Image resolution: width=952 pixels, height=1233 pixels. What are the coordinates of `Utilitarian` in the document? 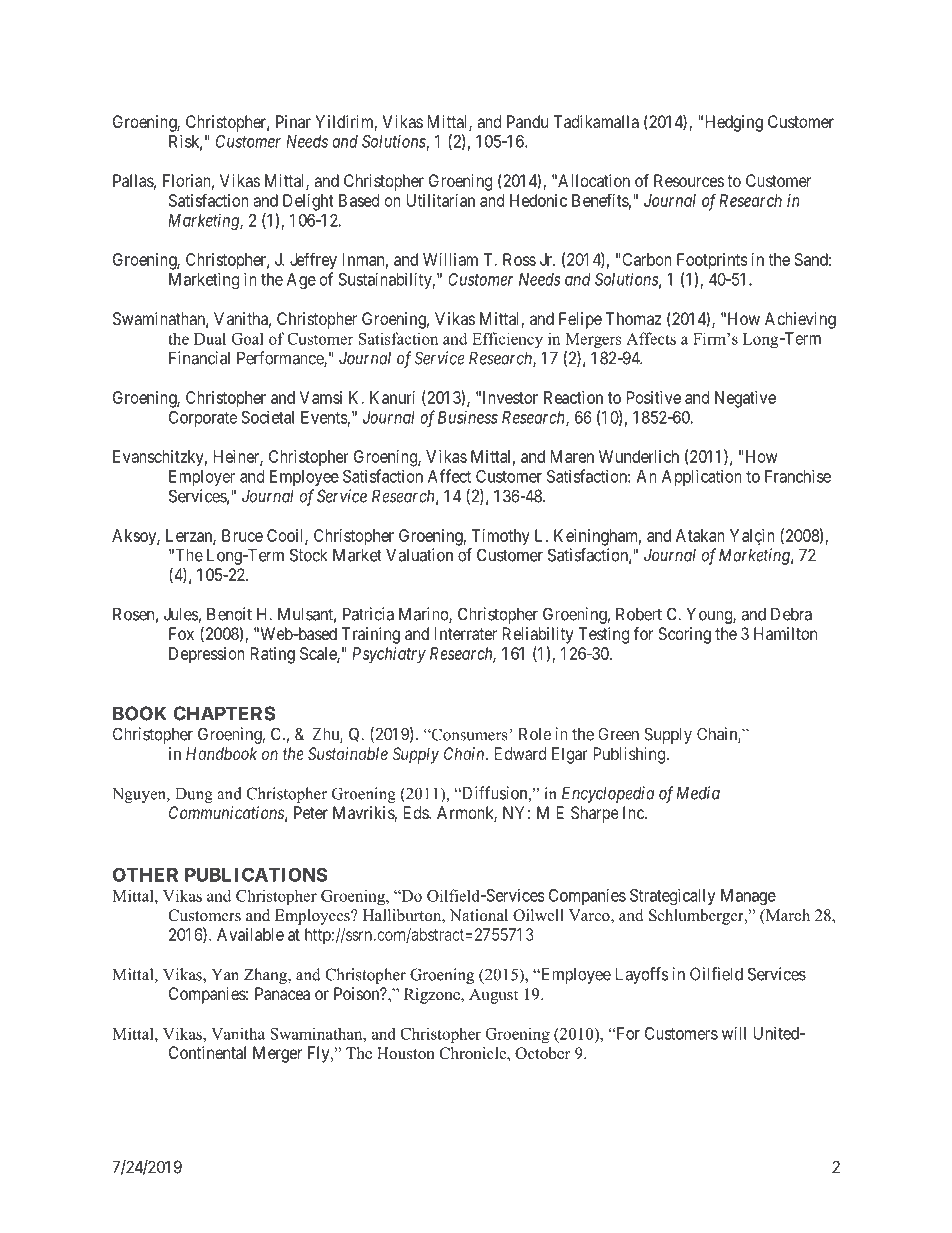 It's located at (441, 200).
